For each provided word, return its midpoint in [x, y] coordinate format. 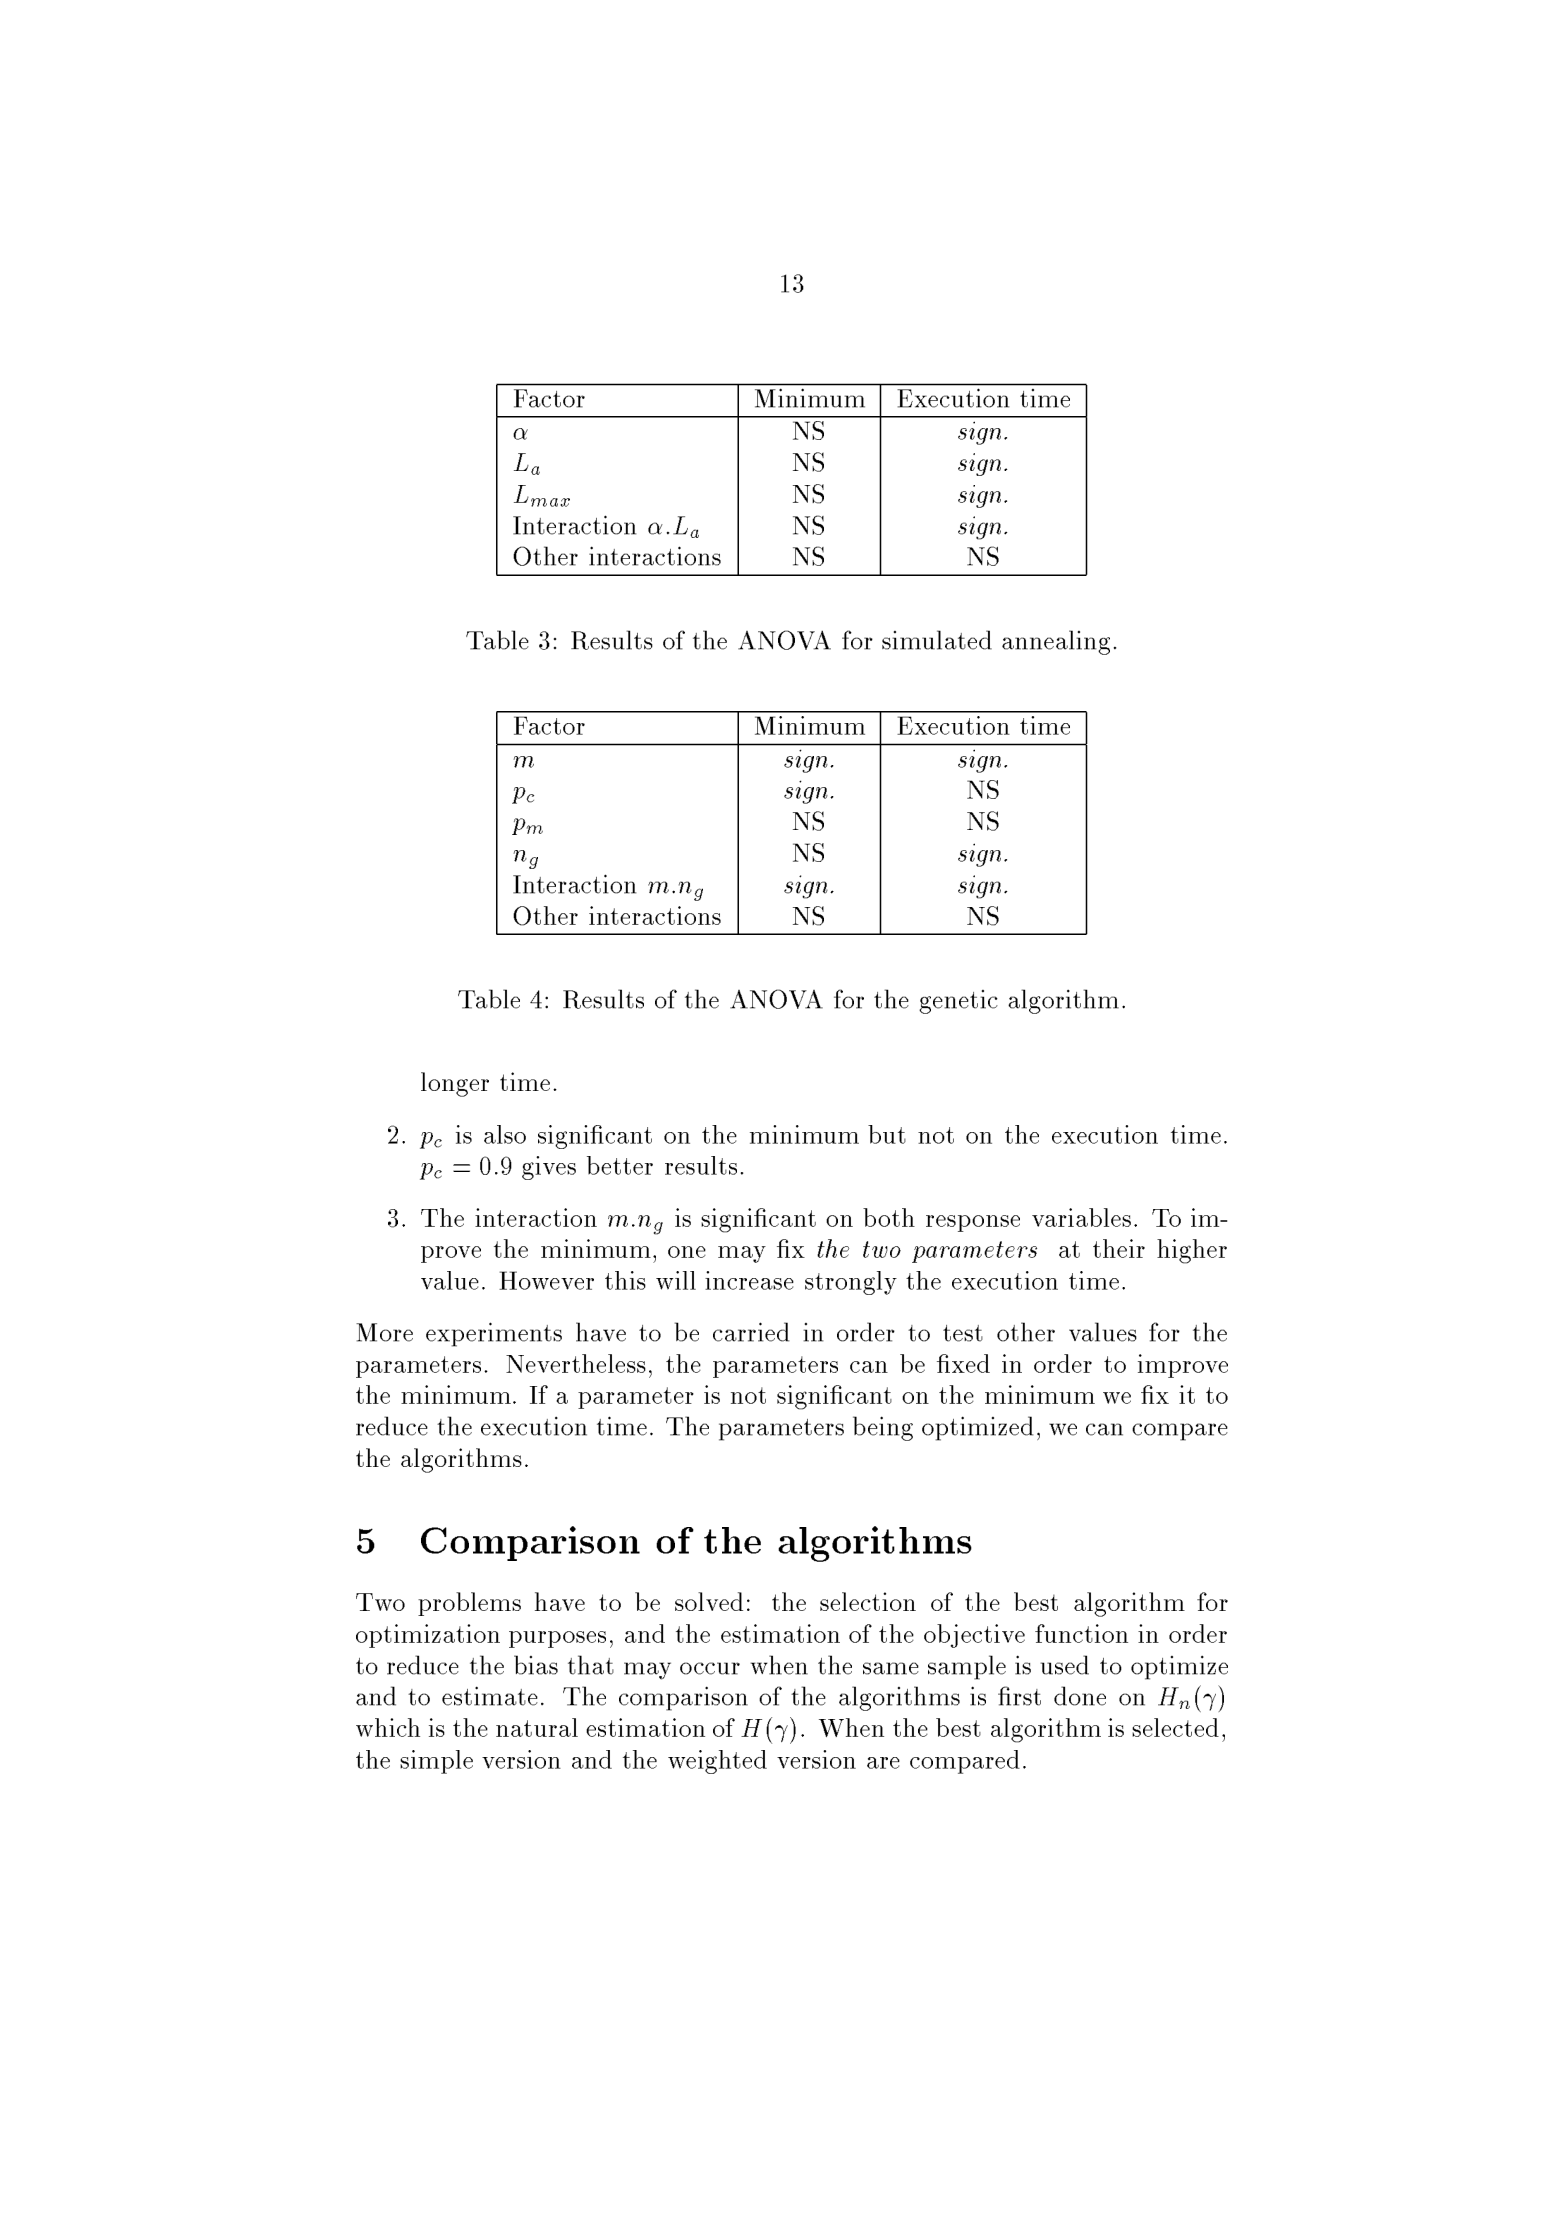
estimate [490, 1696]
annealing [1056, 642]
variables [1081, 1217]
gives [549, 1168]
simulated [937, 640]
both [889, 1217]
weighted [717, 1762]
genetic [958, 1002]
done [1080, 1696]
